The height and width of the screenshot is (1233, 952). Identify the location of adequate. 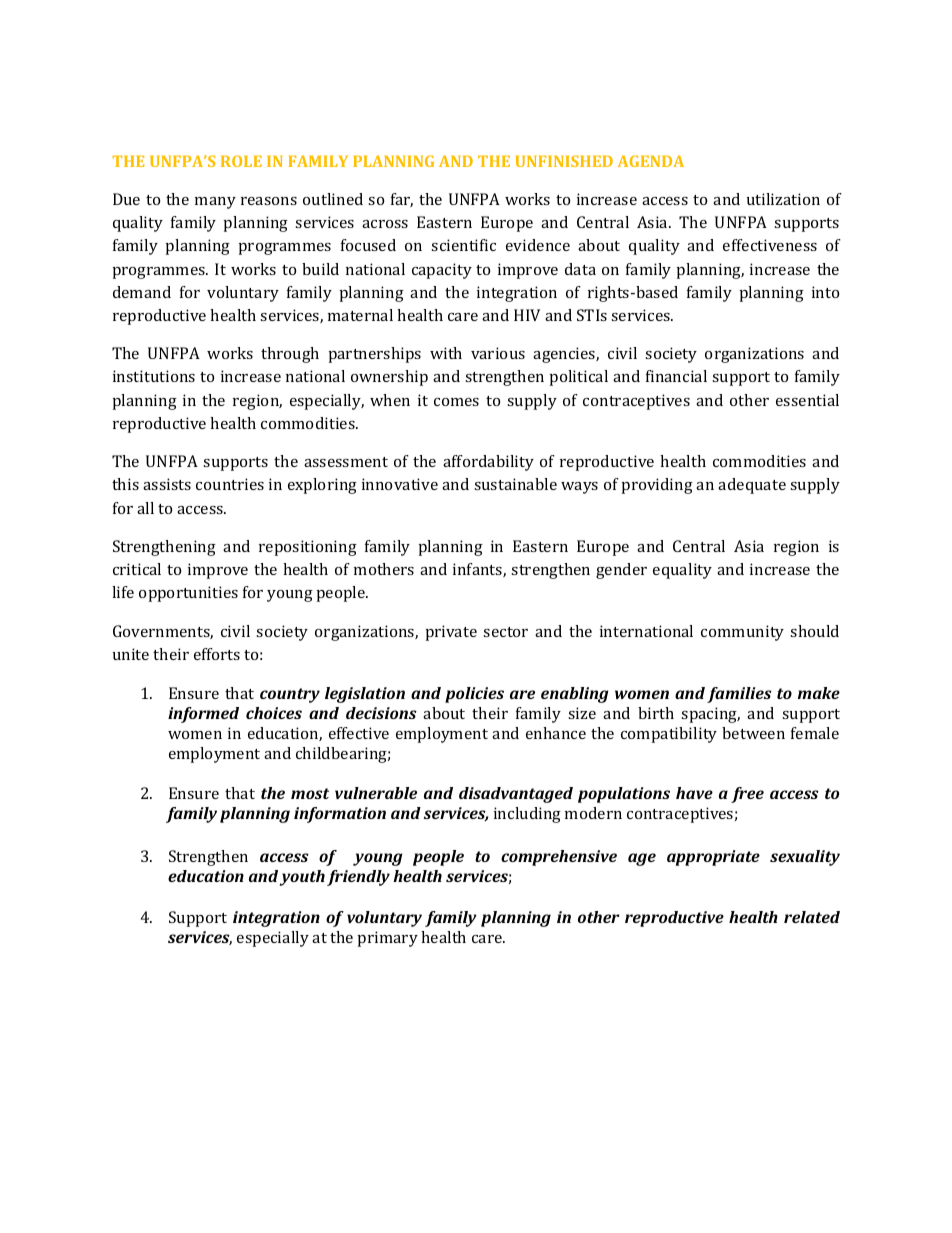
(752, 486).
